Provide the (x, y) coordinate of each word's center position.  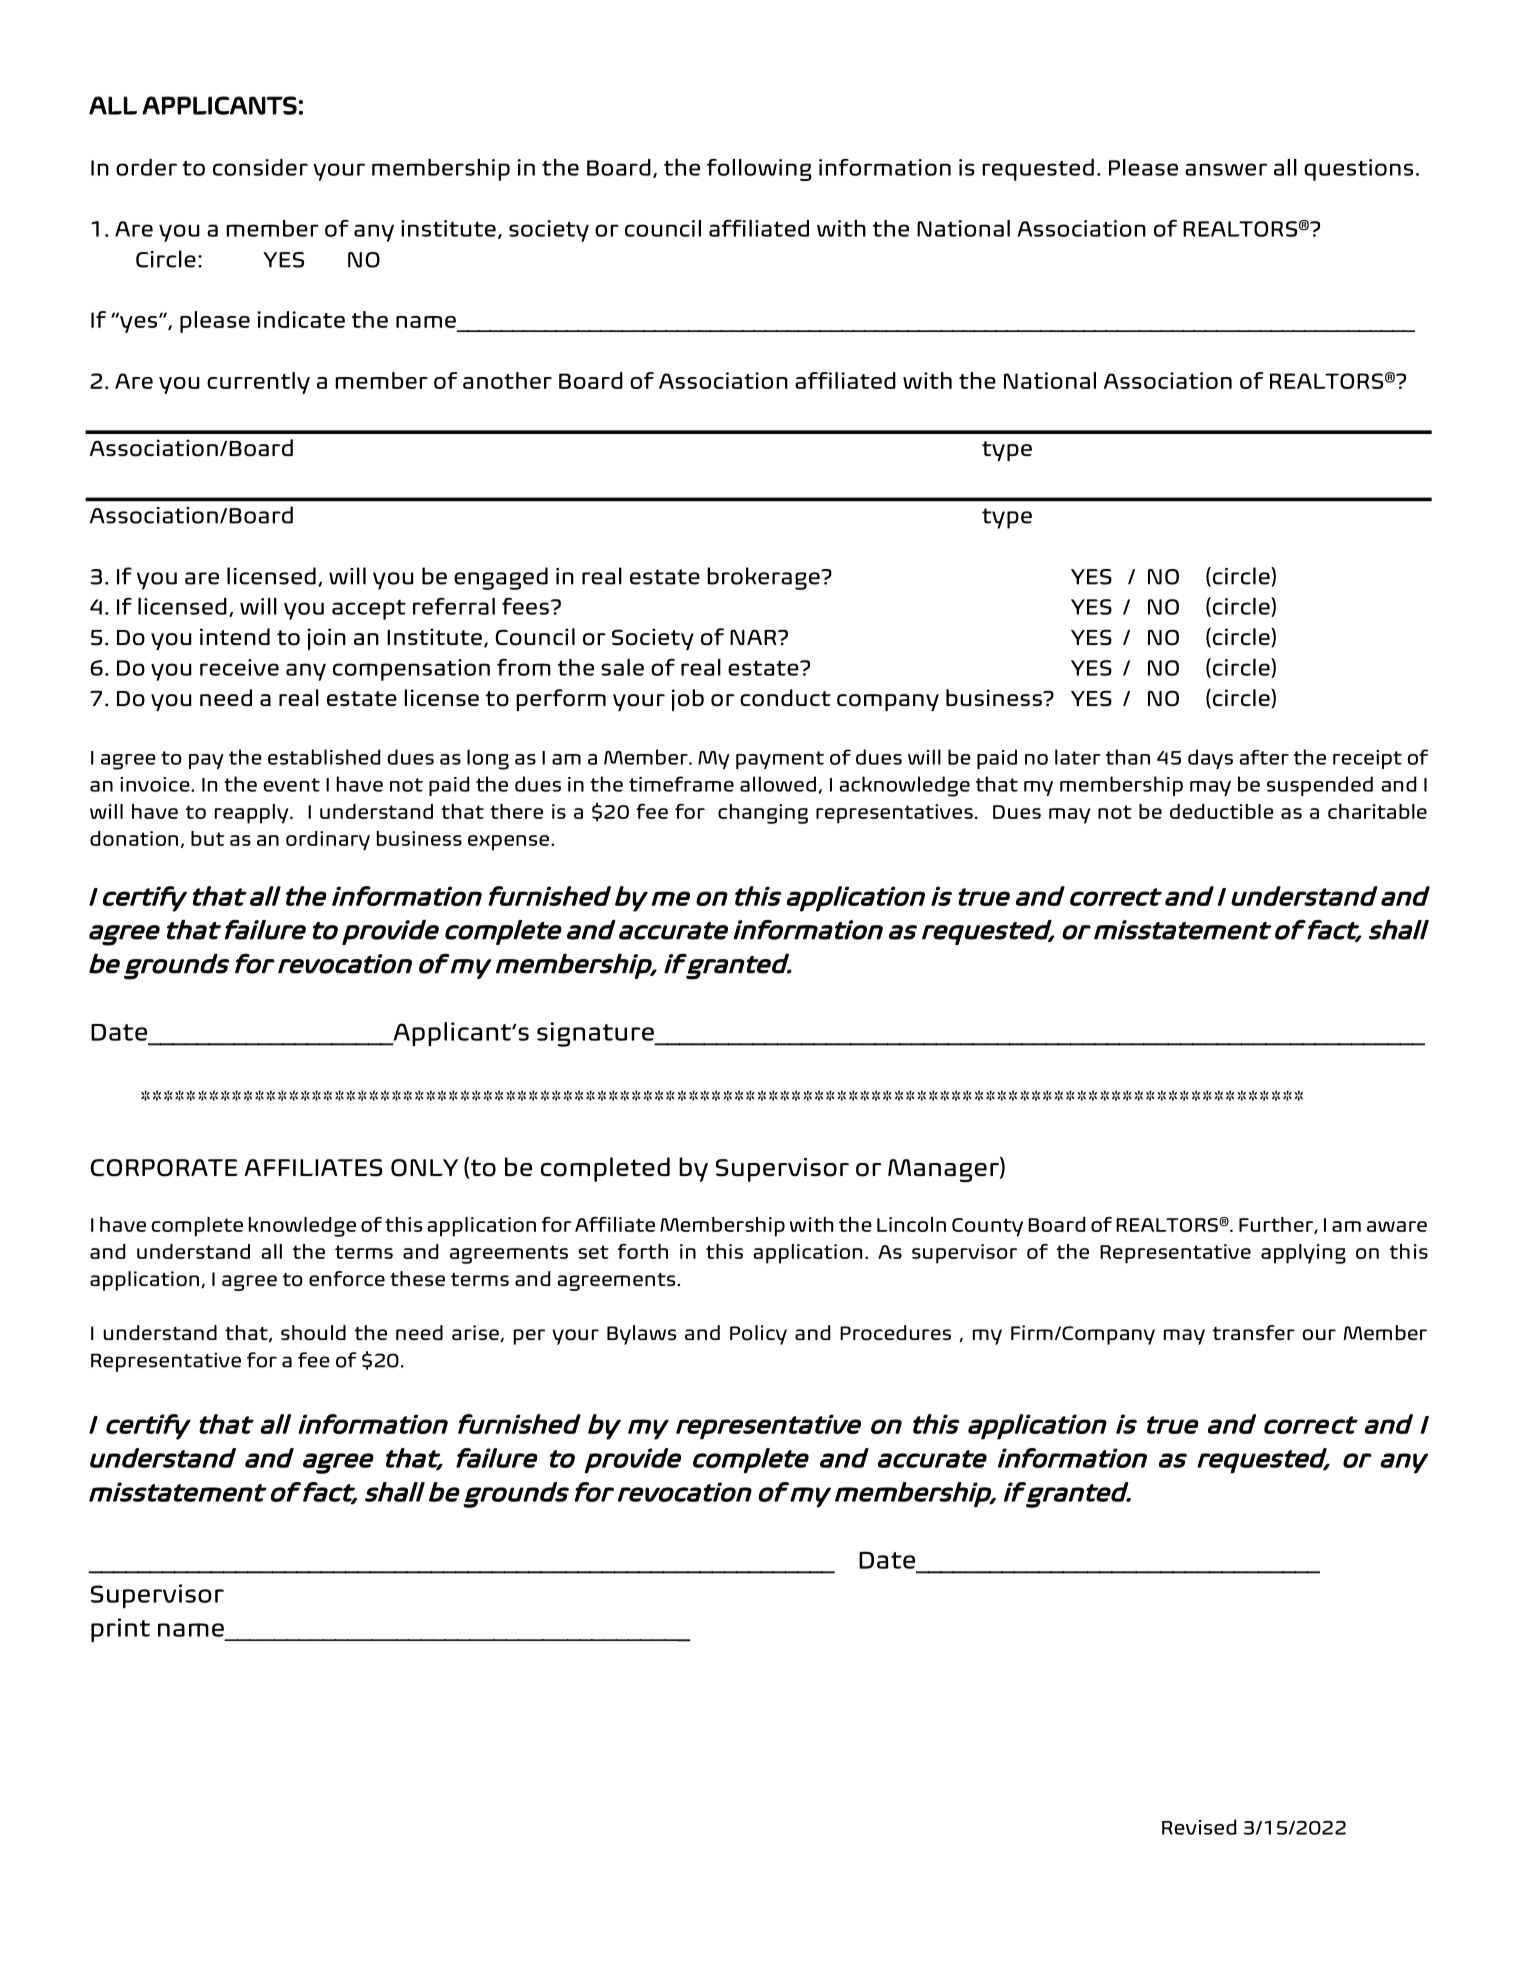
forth (642, 1251)
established (324, 757)
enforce (347, 1279)
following (759, 170)
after (1264, 757)
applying (1303, 1254)
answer (1226, 169)
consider (260, 167)
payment (780, 760)
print (120, 1630)
